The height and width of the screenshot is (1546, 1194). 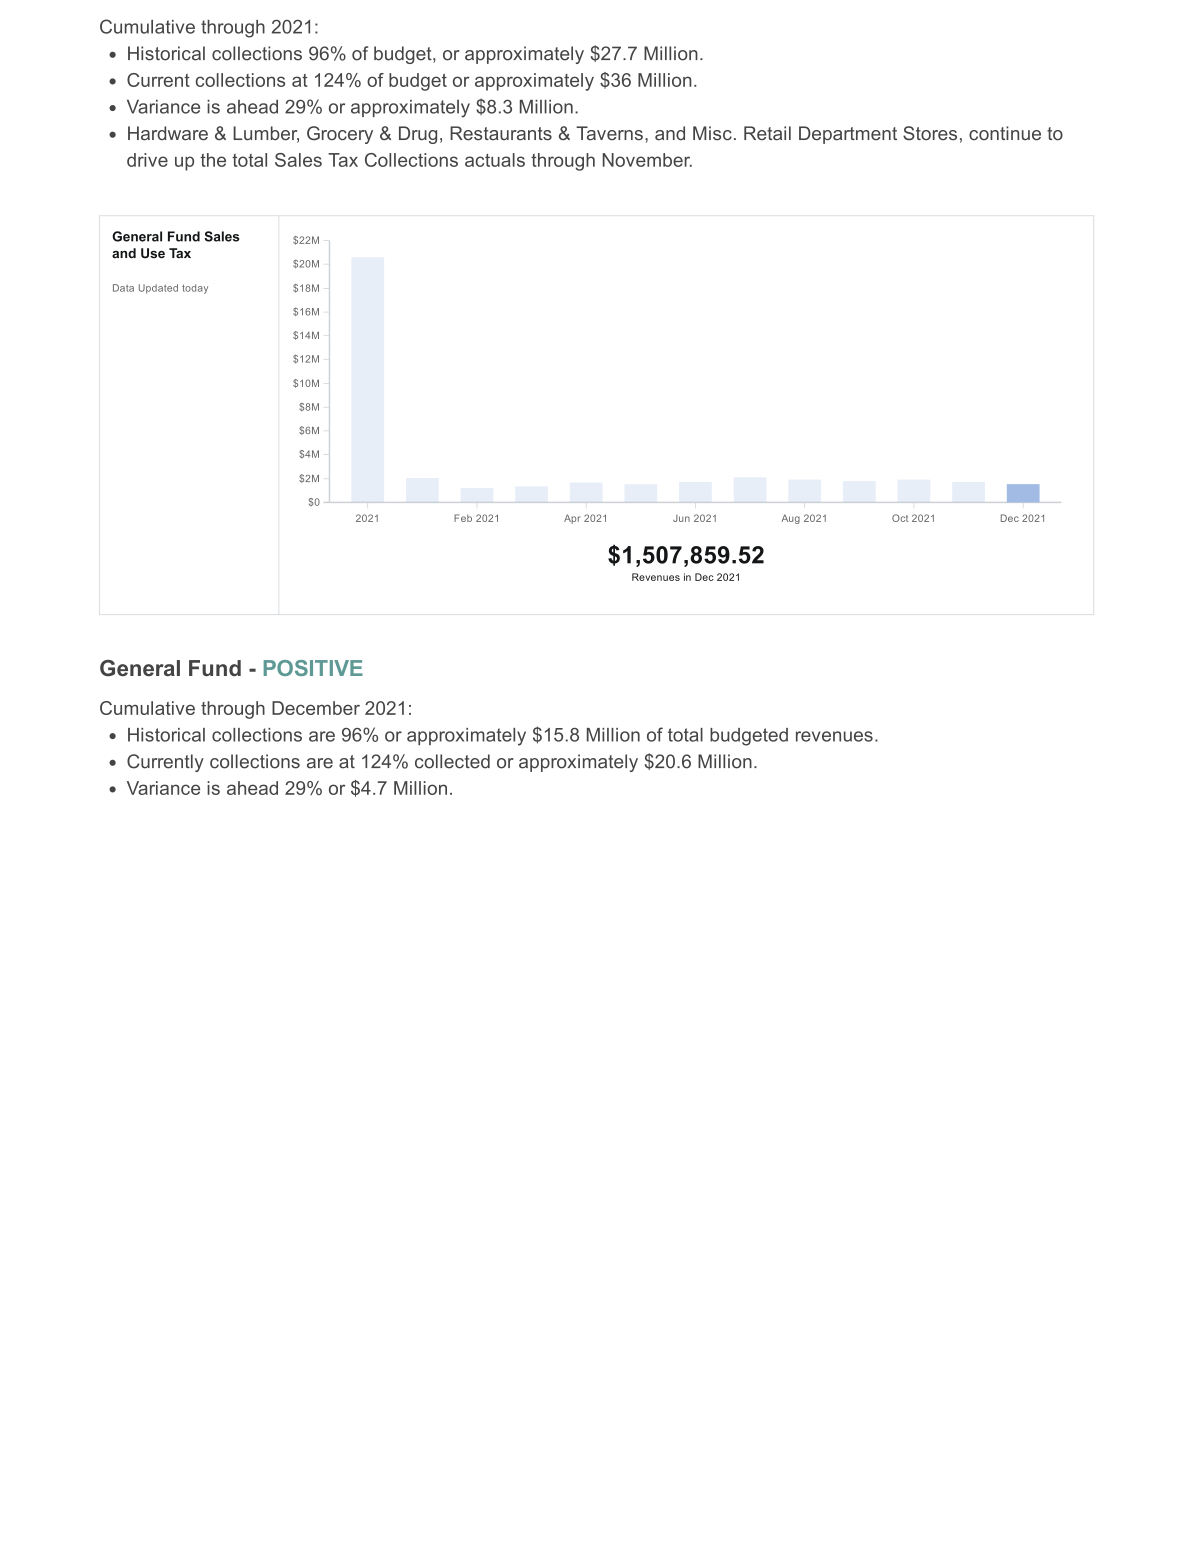 What do you see at coordinates (609, 133) in the screenshot?
I see `Taverns` at bounding box center [609, 133].
